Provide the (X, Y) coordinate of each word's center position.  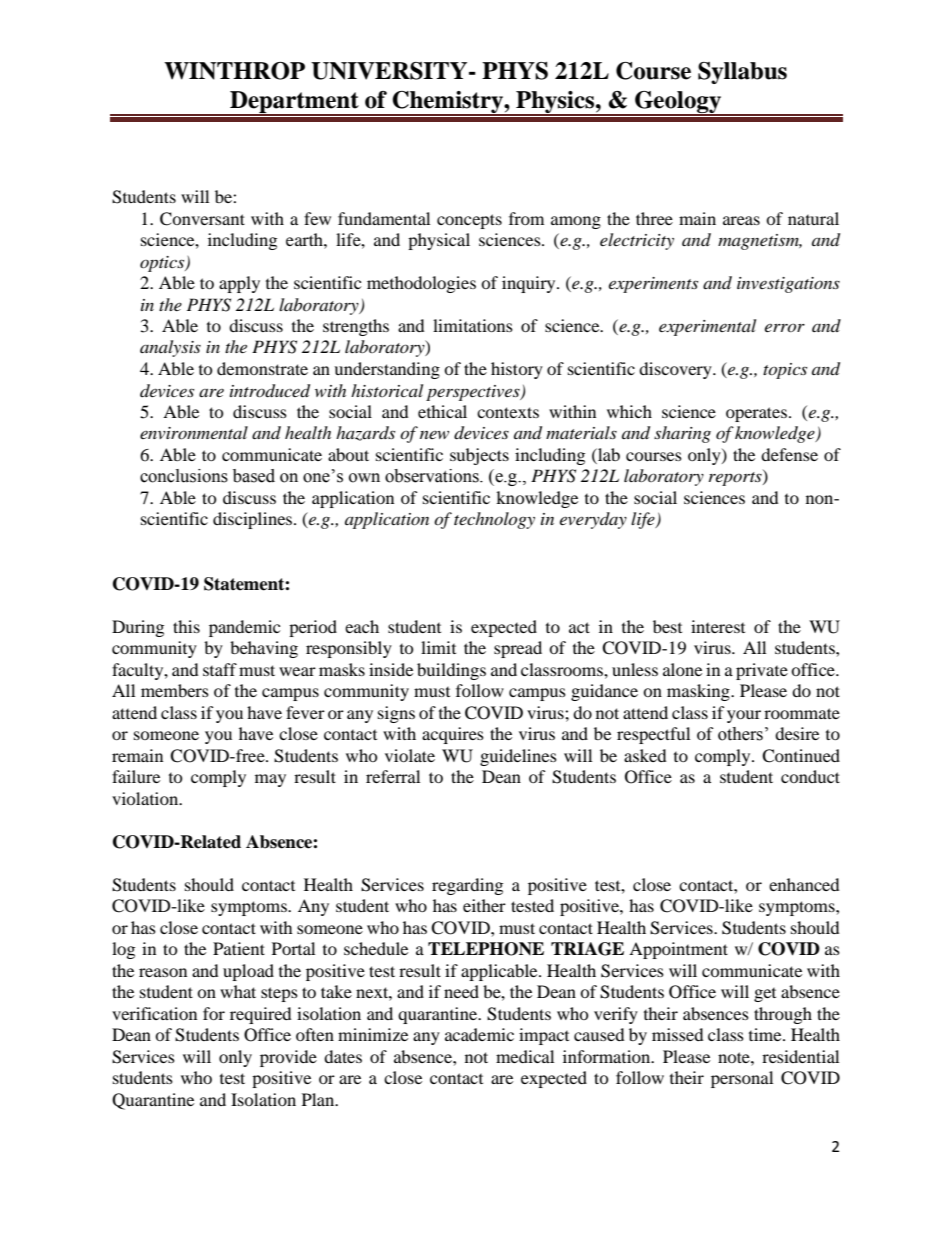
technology (494, 520)
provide (288, 1058)
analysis (170, 348)
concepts (469, 221)
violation (146, 798)
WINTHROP (234, 71)
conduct (810, 776)
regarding (467, 886)
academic (479, 1034)
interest (718, 626)
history (517, 370)
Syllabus (742, 73)
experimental (707, 327)
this (186, 626)
